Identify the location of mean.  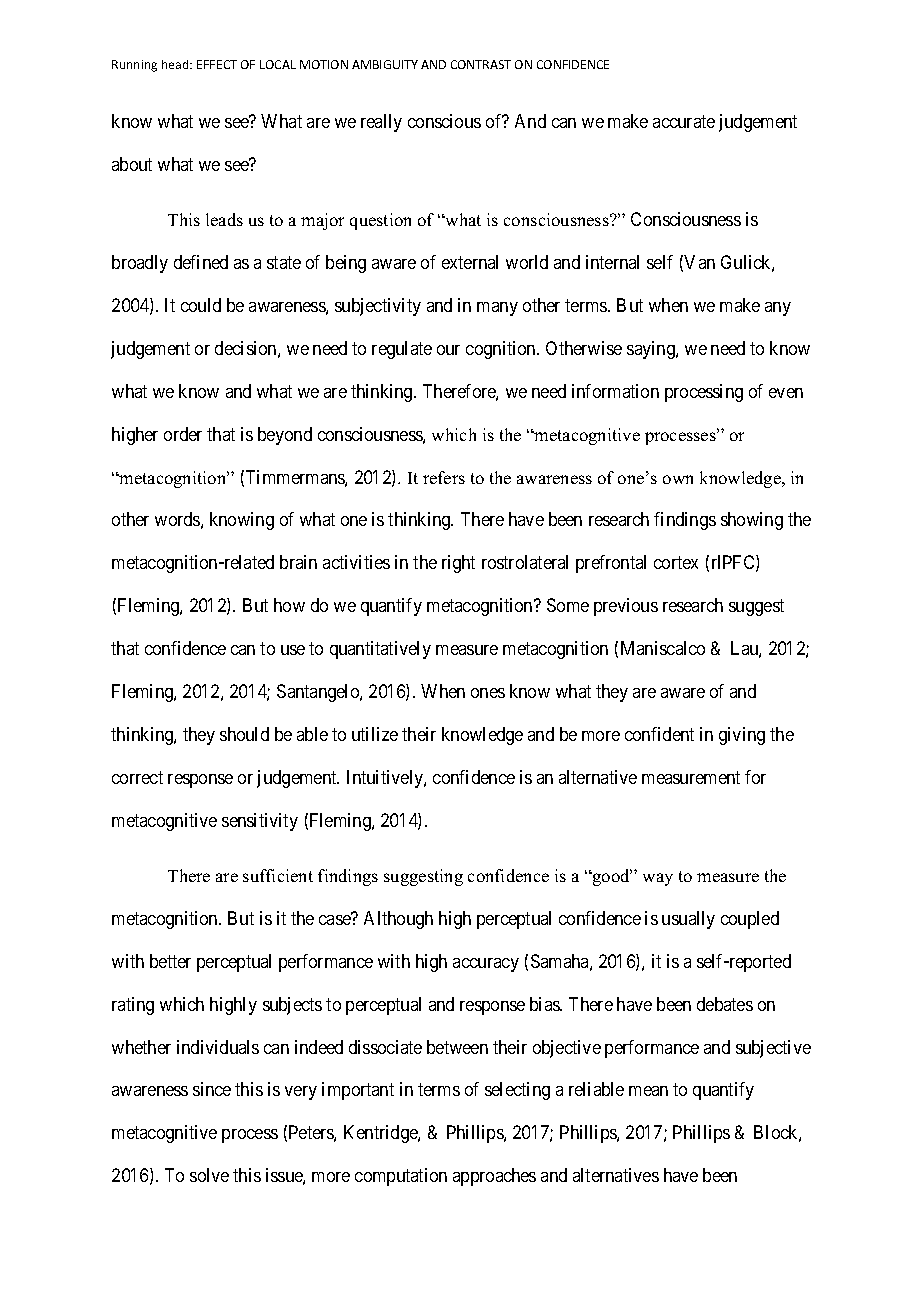
(648, 1091).
